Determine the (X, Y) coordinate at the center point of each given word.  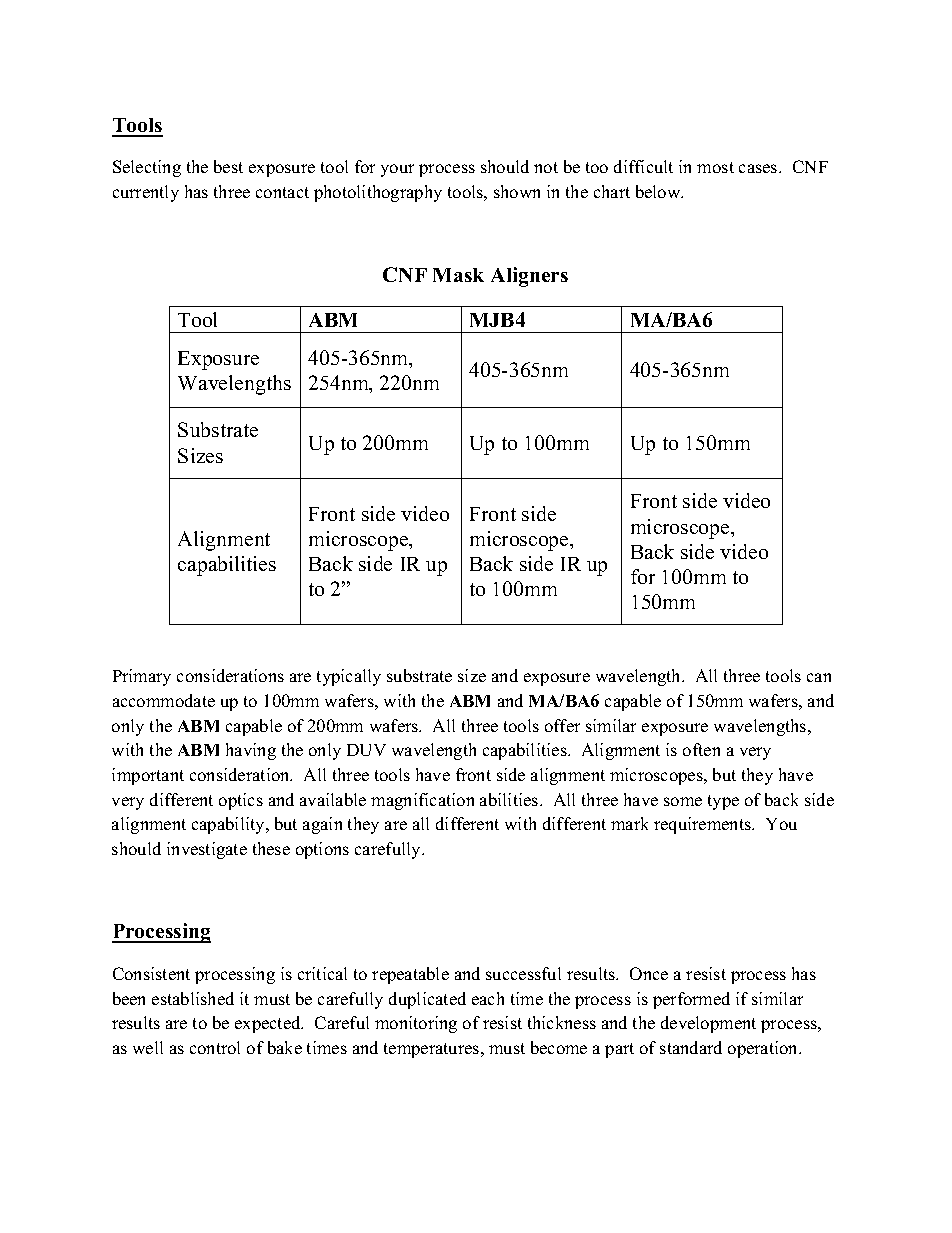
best (228, 166)
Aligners (529, 277)
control (215, 1047)
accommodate (164, 700)
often (701, 749)
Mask (458, 275)
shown (517, 191)
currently (146, 193)
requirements (704, 825)
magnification (422, 801)
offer (562, 725)
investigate (207, 850)
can (819, 677)
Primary (142, 677)
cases (759, 168)
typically (349, 677)
